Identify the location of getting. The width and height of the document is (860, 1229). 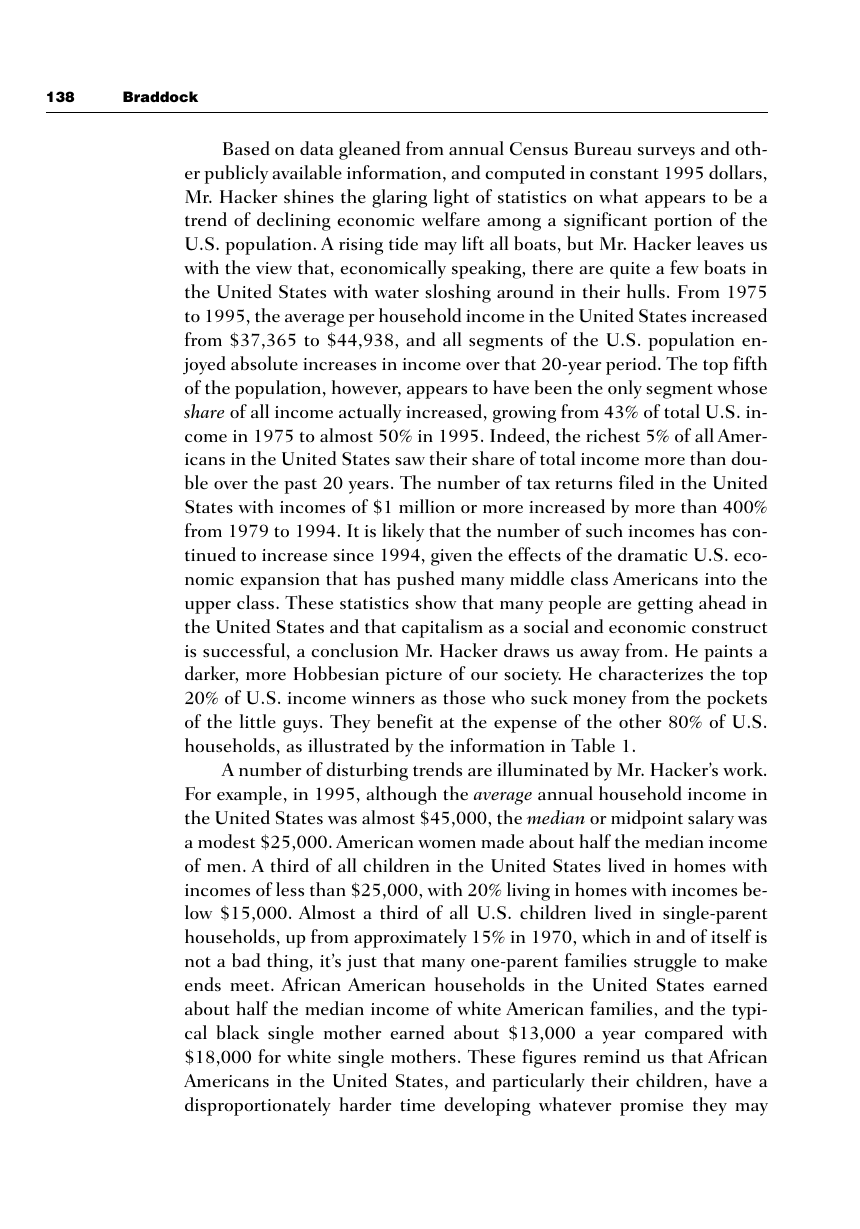
(665, 605).
